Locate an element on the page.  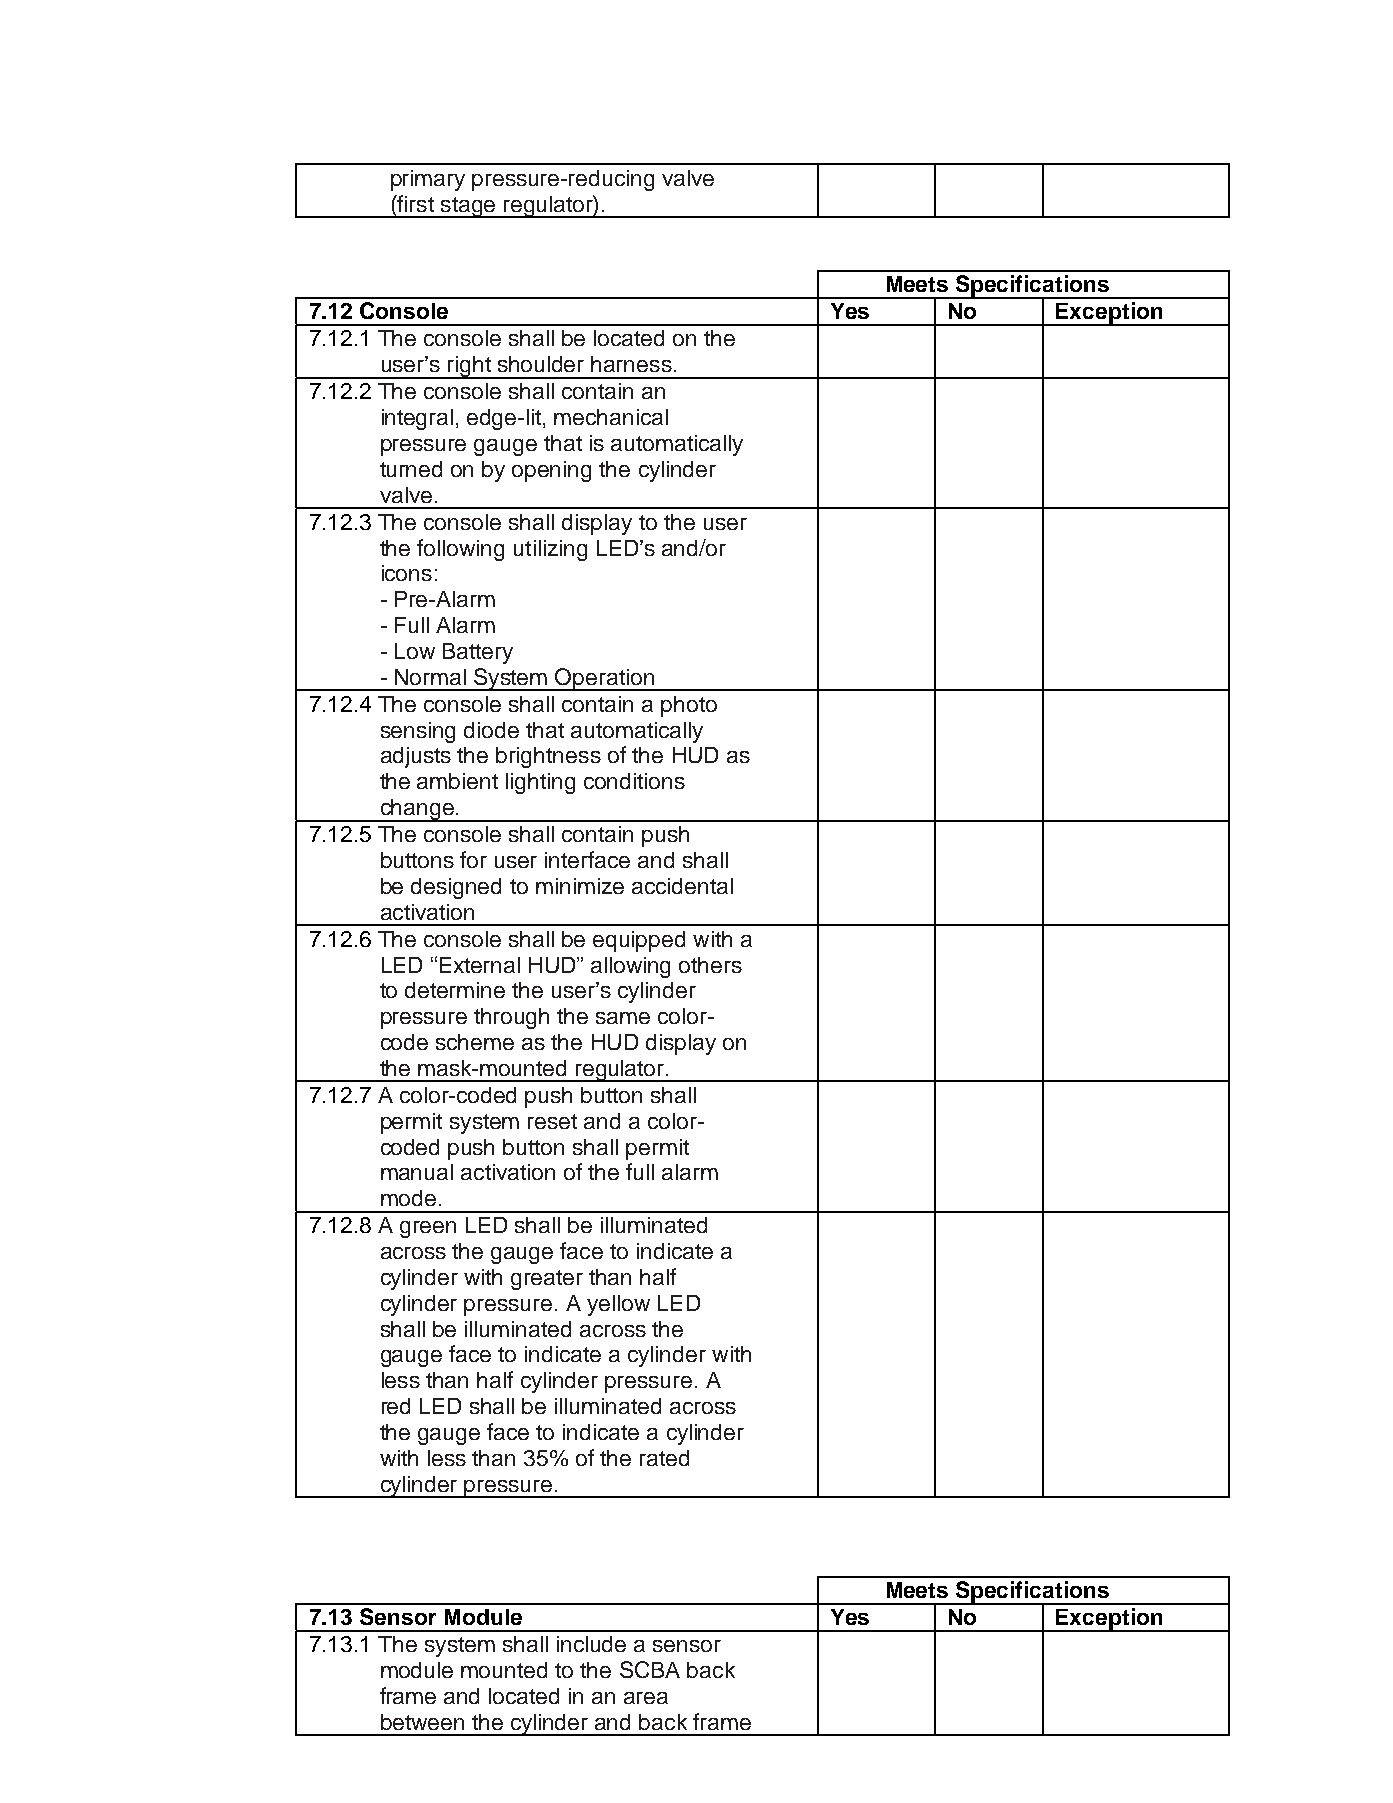
between is located at coordinates (422, 1722).
